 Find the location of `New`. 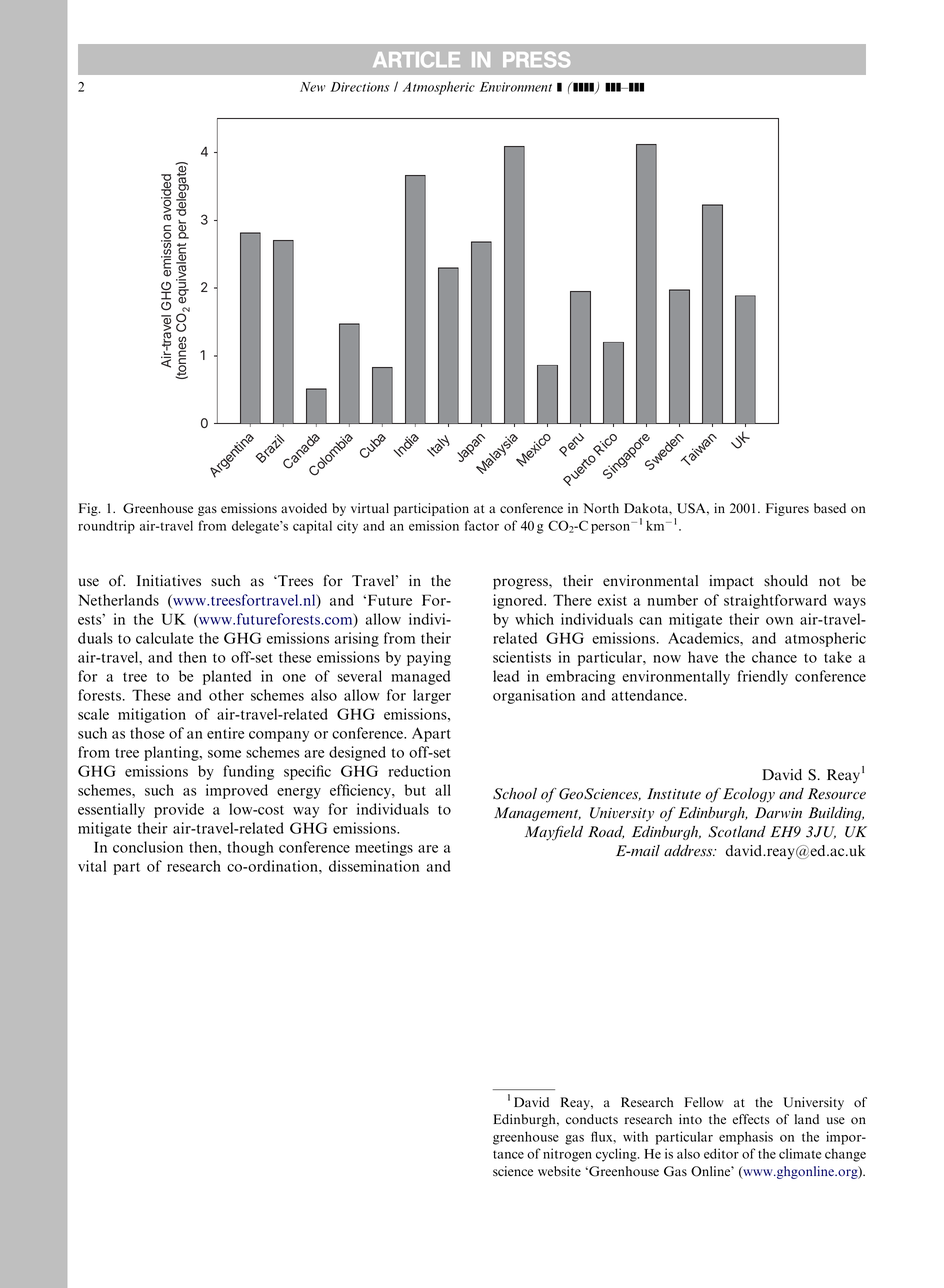

New is located at coordinates (313, 87).
